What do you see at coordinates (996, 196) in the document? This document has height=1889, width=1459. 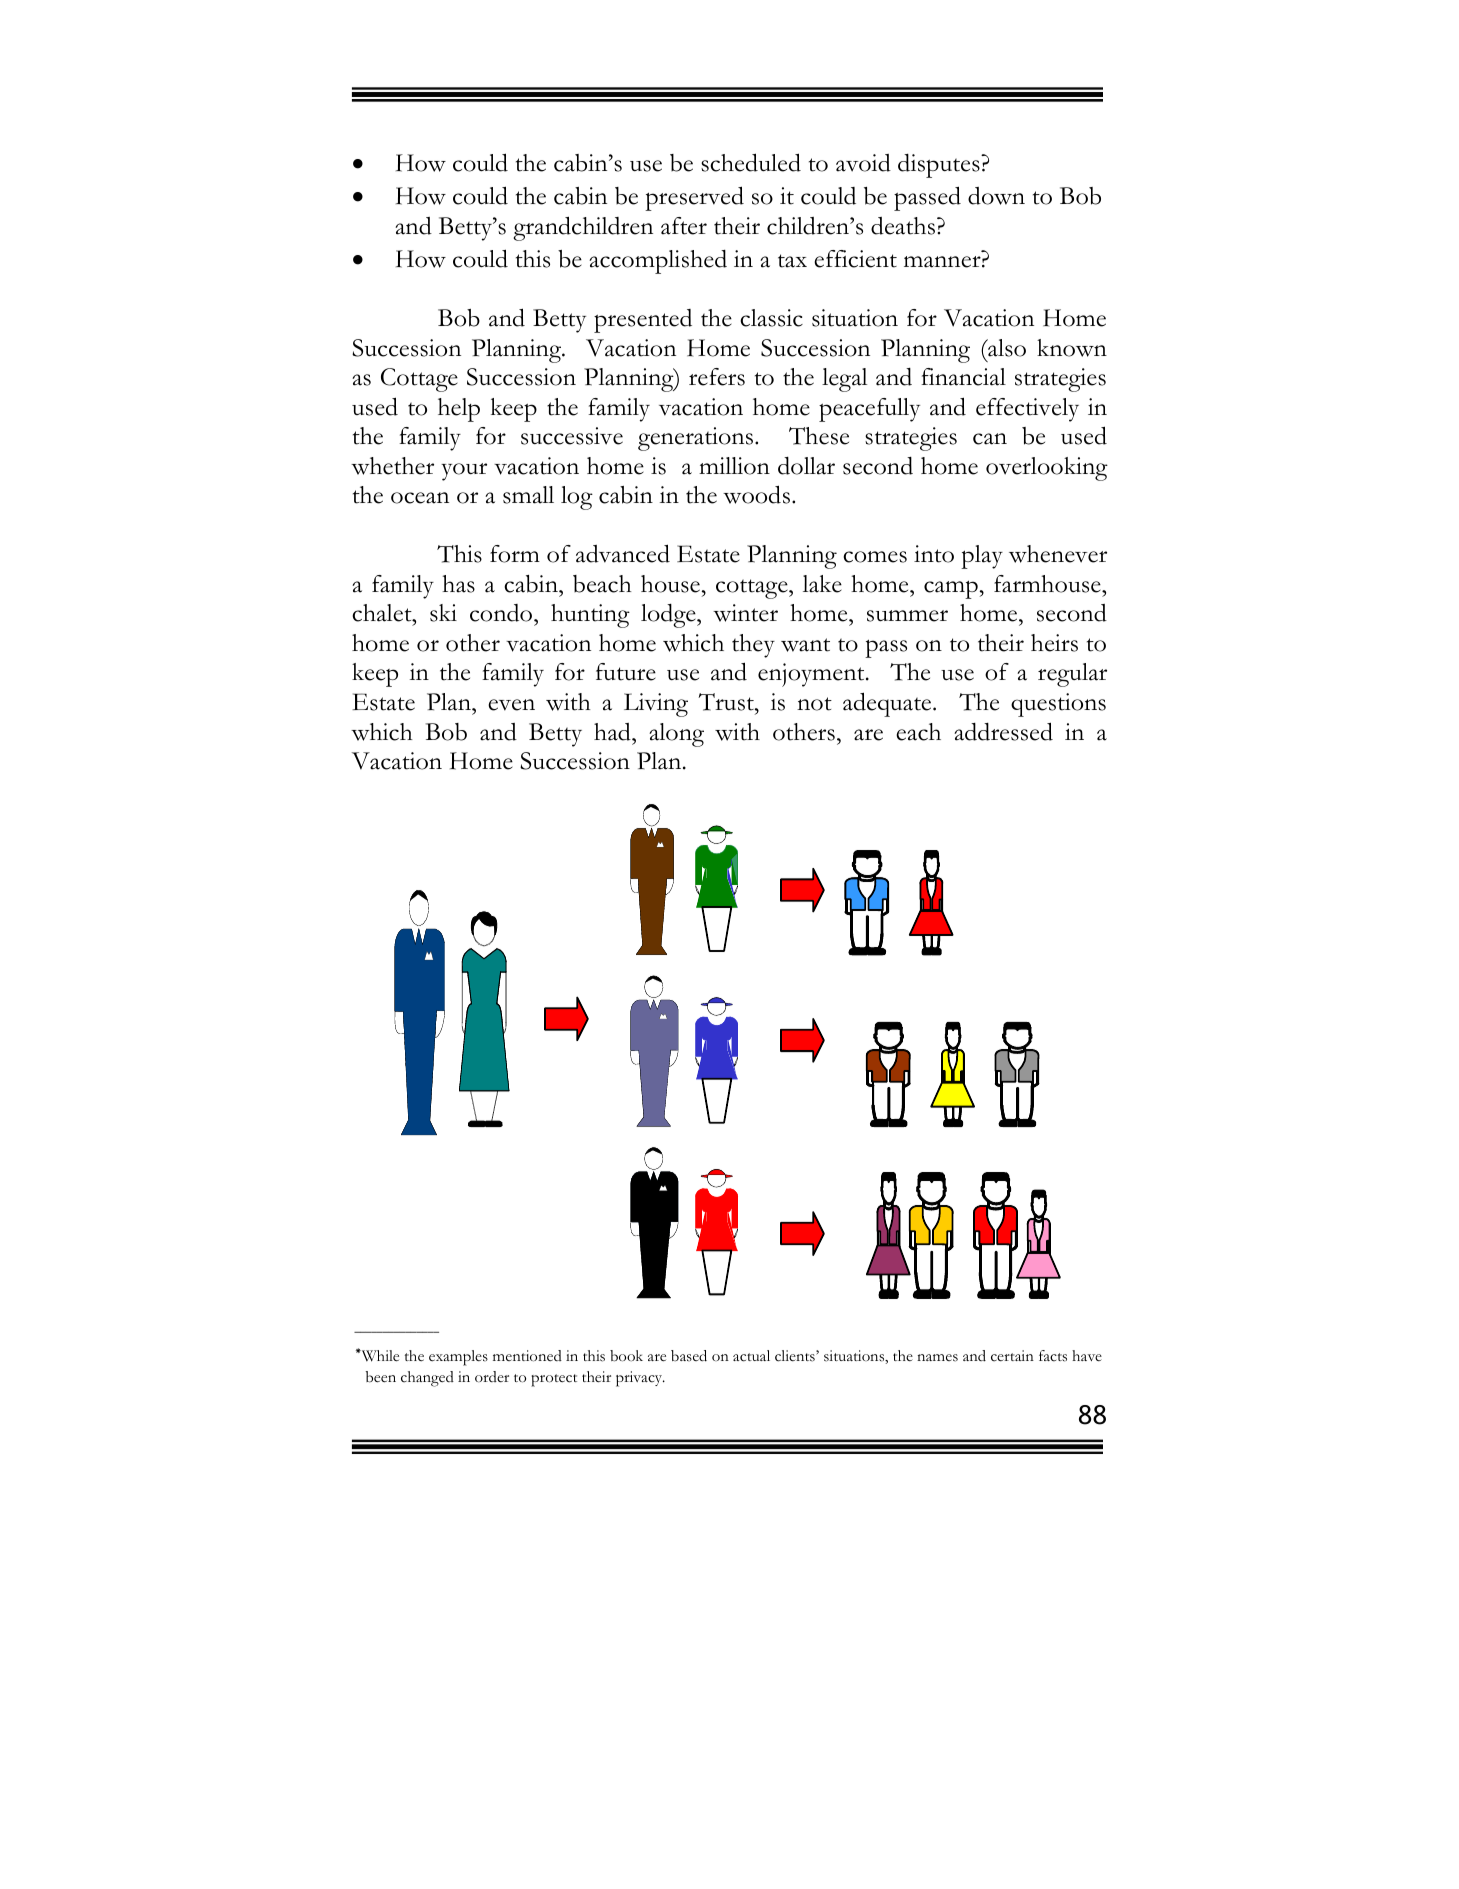 I see `down` at bounding box center [996, 196].
